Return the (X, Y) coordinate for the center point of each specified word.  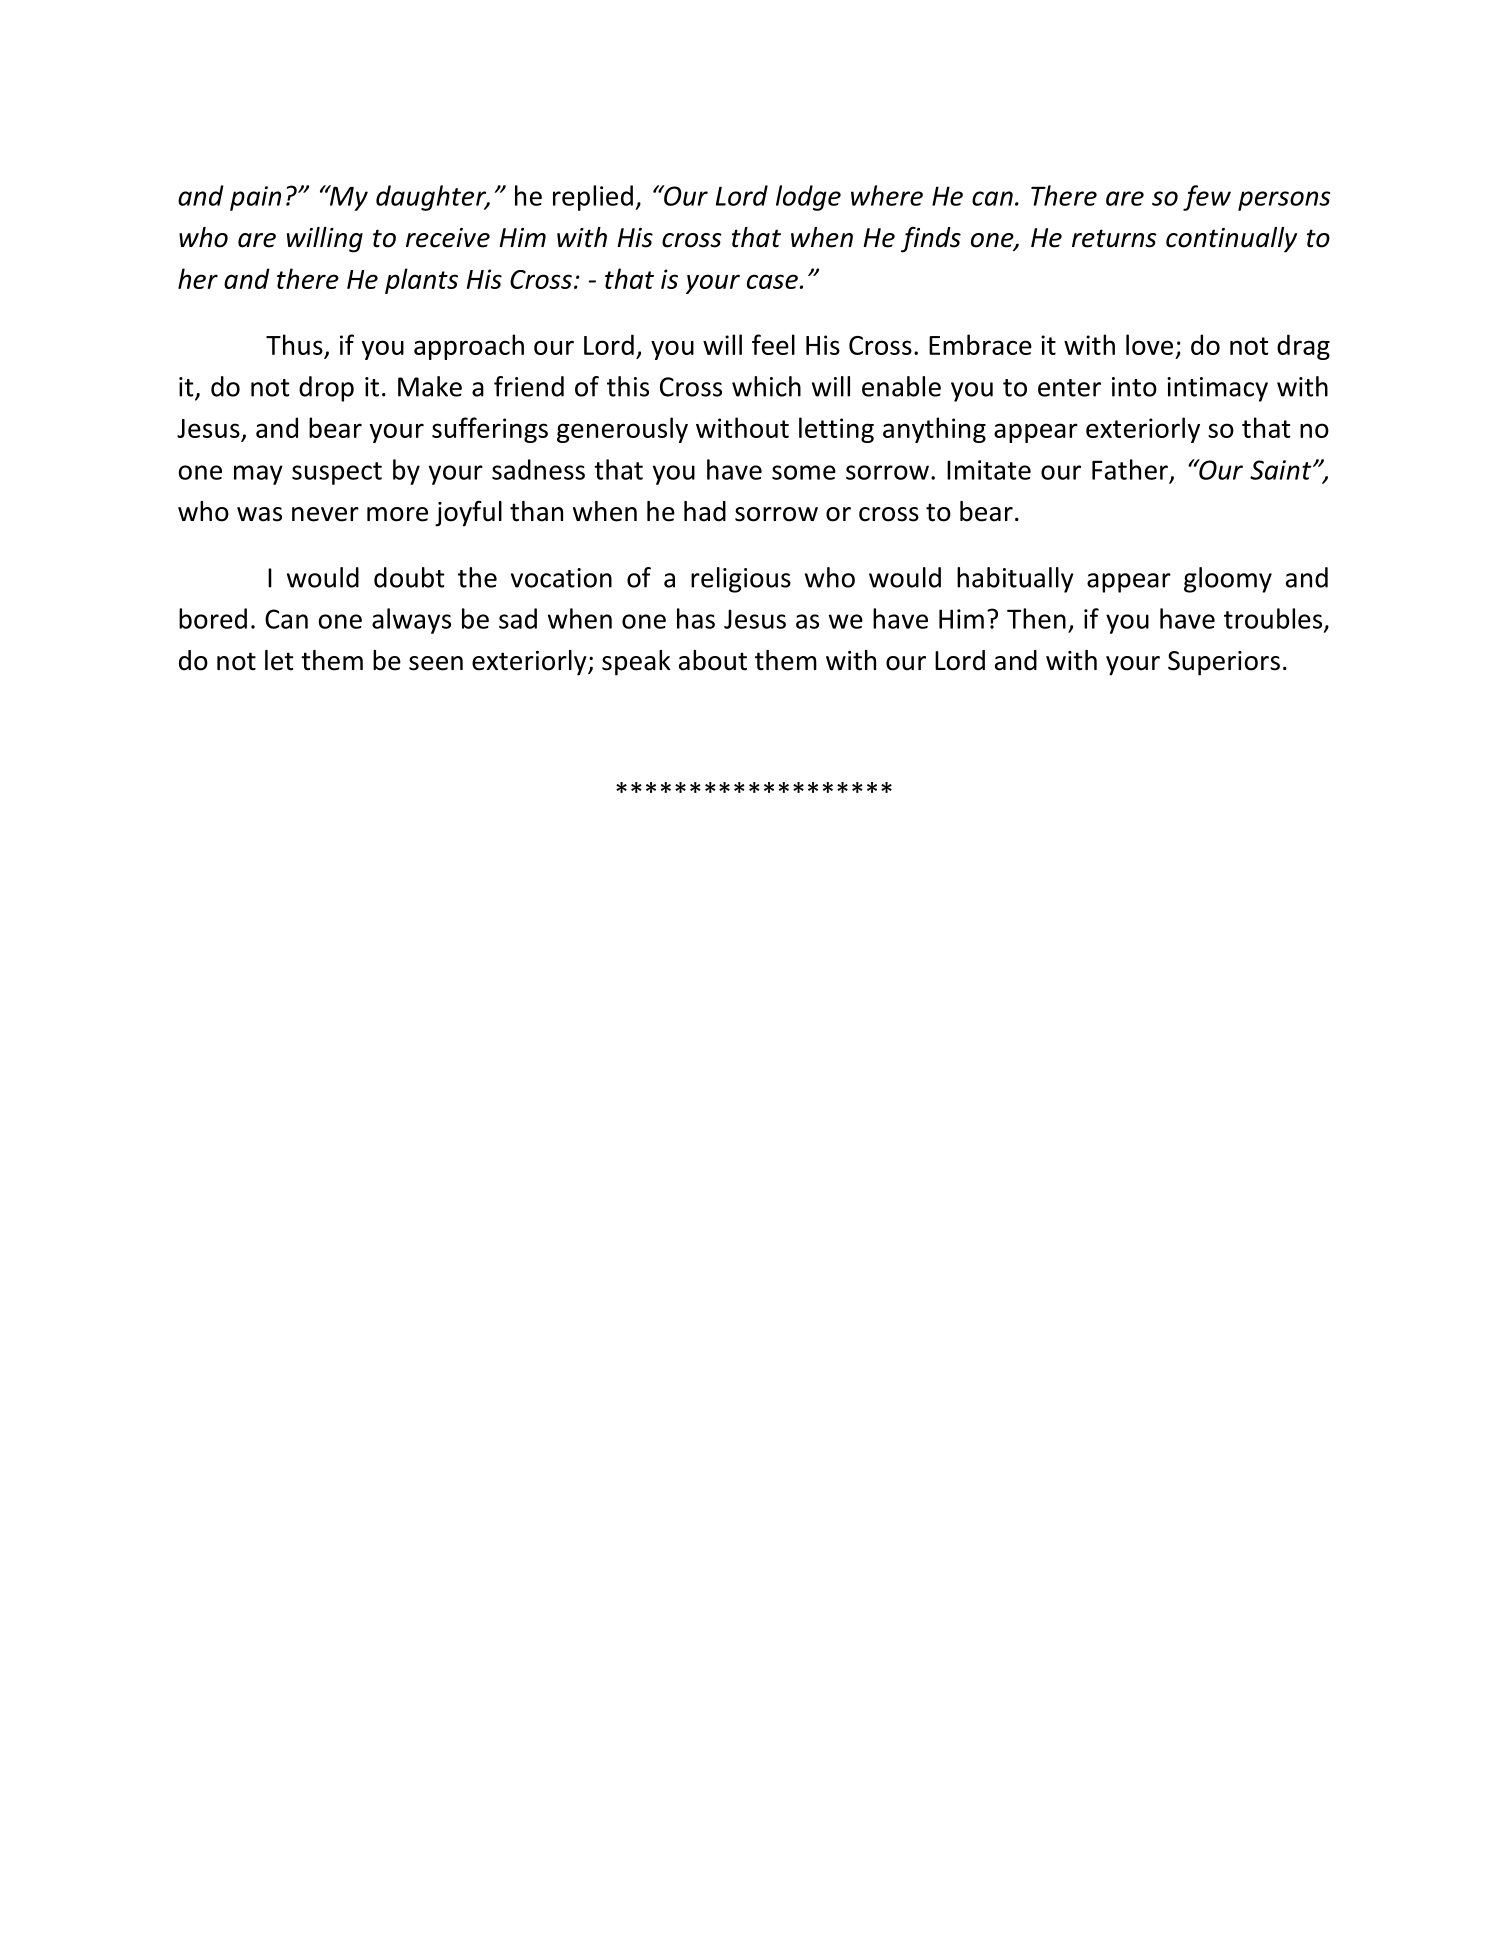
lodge (808, 198)
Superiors (1224, 663)
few (1207, 198)
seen (436, 663)
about (713, 660)
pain (255, 198)
